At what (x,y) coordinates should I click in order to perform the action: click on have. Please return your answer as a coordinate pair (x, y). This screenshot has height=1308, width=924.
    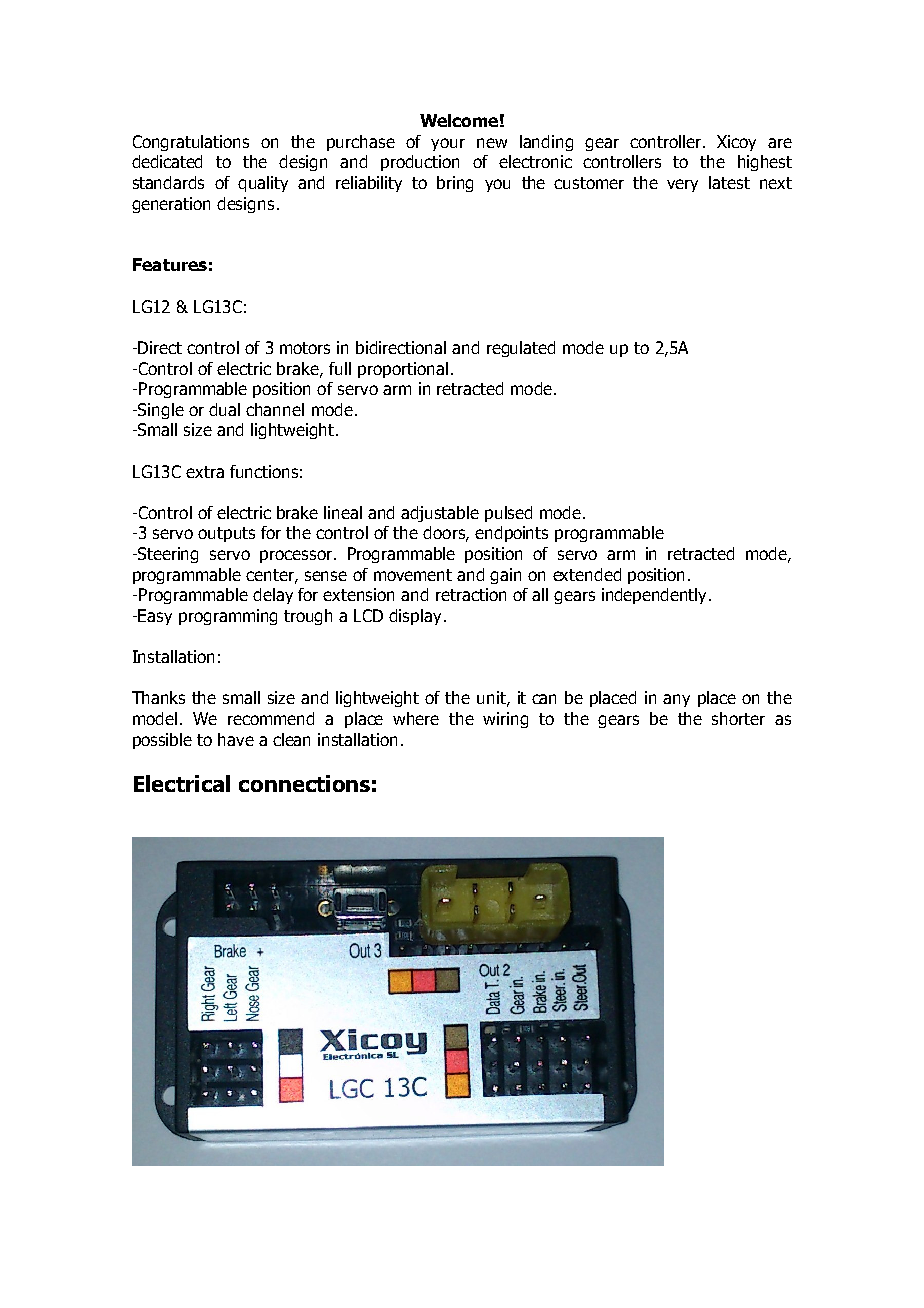
    Looking at the image, I should click on (236, 739).
